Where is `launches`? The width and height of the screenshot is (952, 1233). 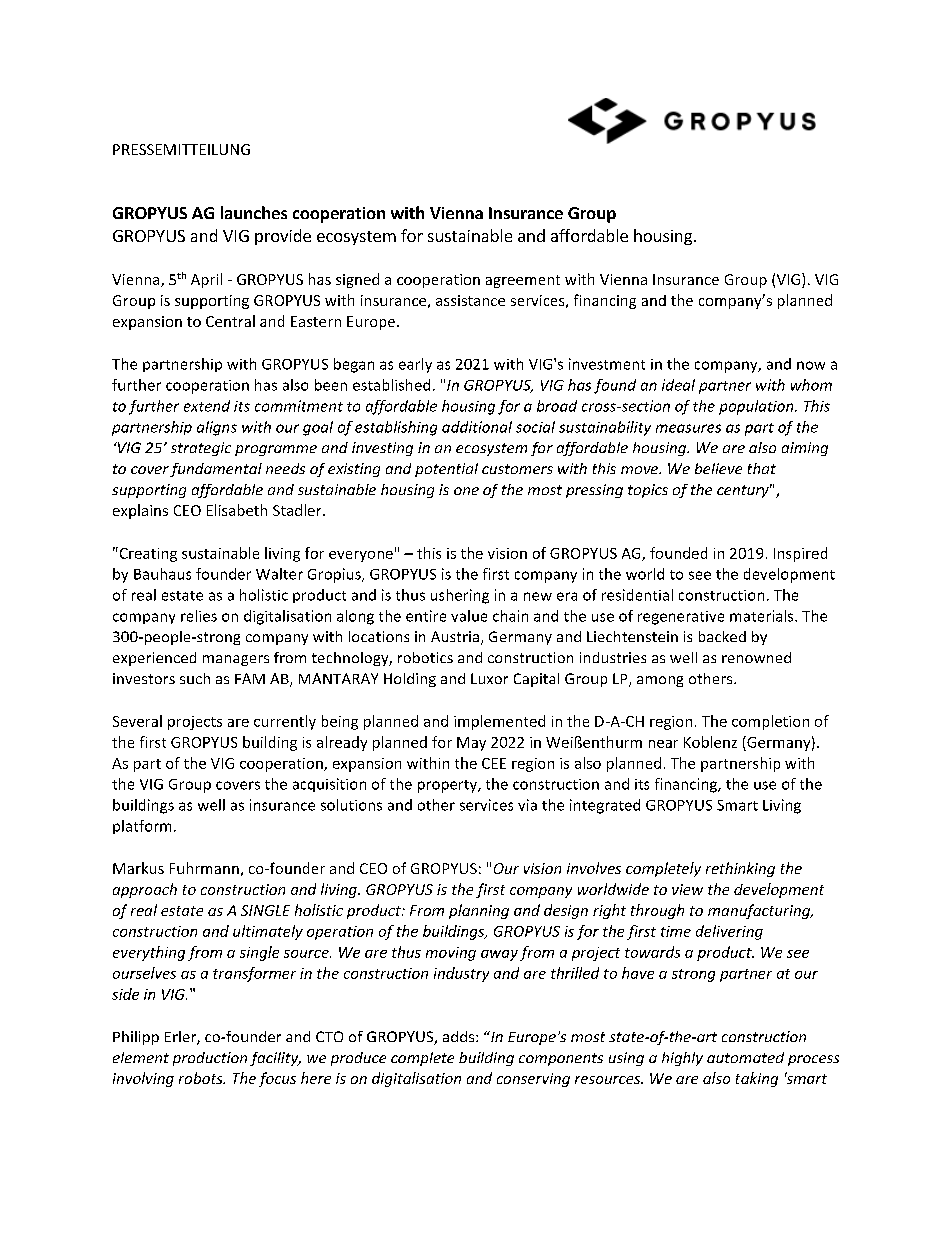
launches is located at coordinates (254, 212).
